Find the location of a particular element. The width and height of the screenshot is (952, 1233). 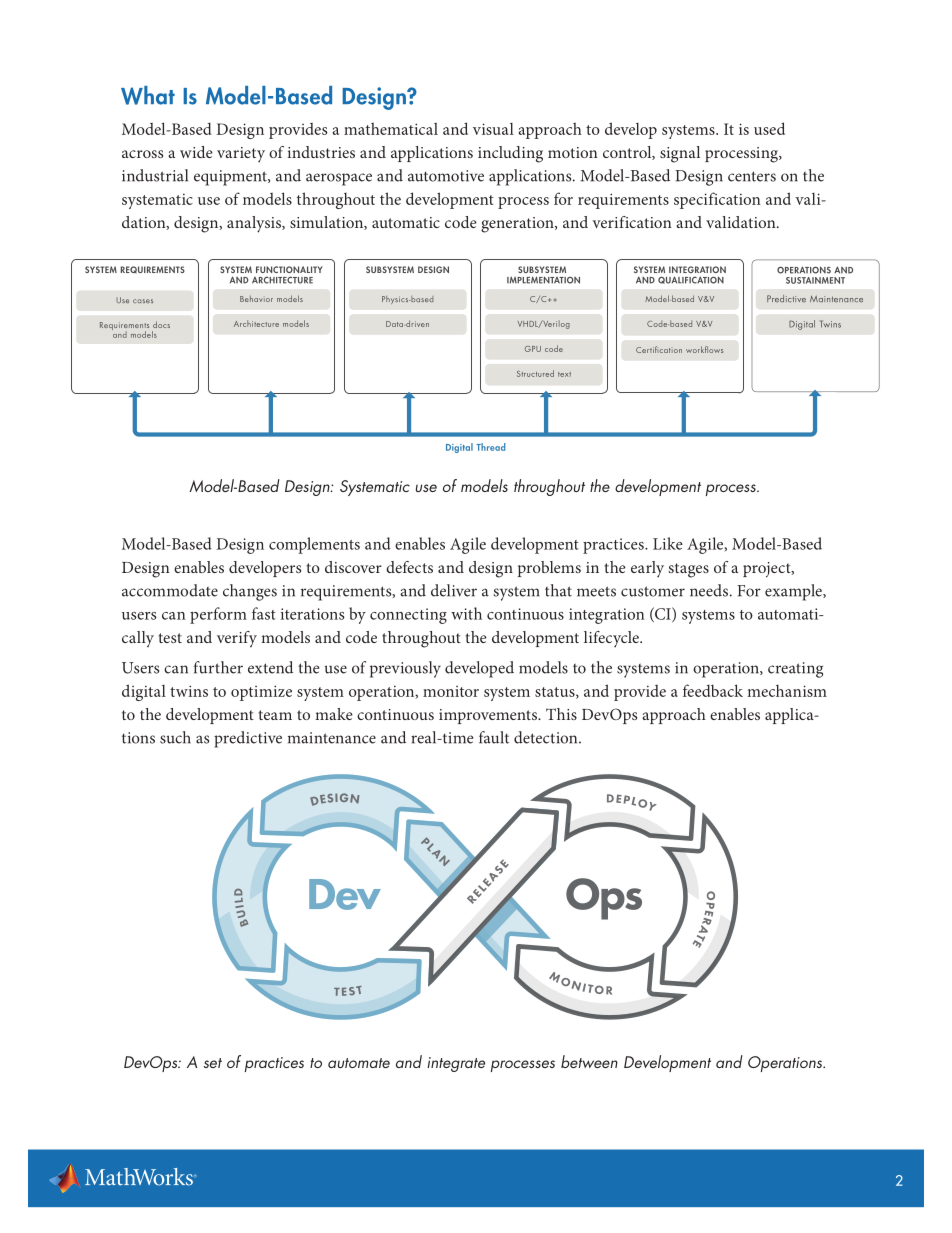

predictive is located at coordinates (248, 739).
